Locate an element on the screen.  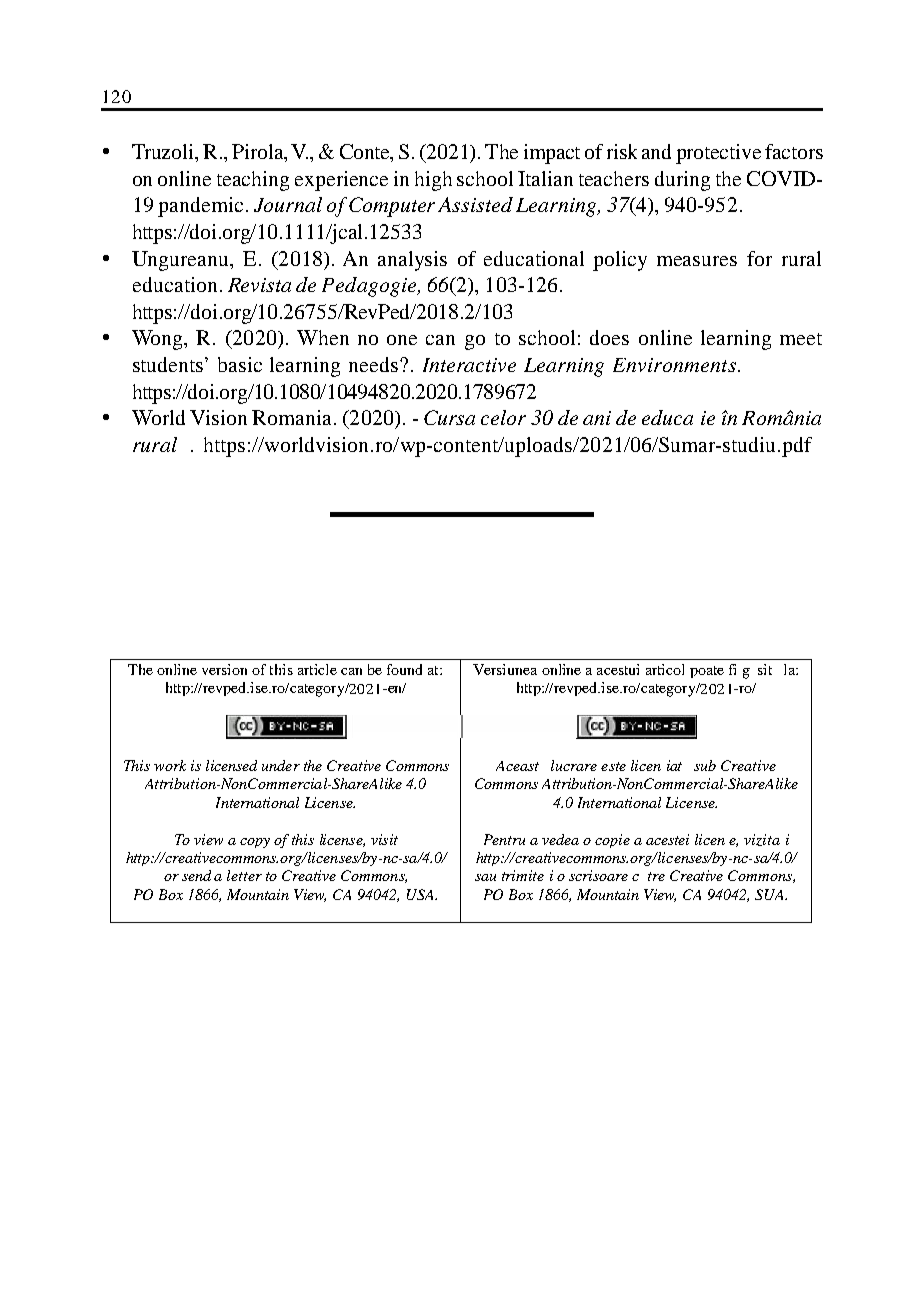
protective is located at coordinates (718, 154).
